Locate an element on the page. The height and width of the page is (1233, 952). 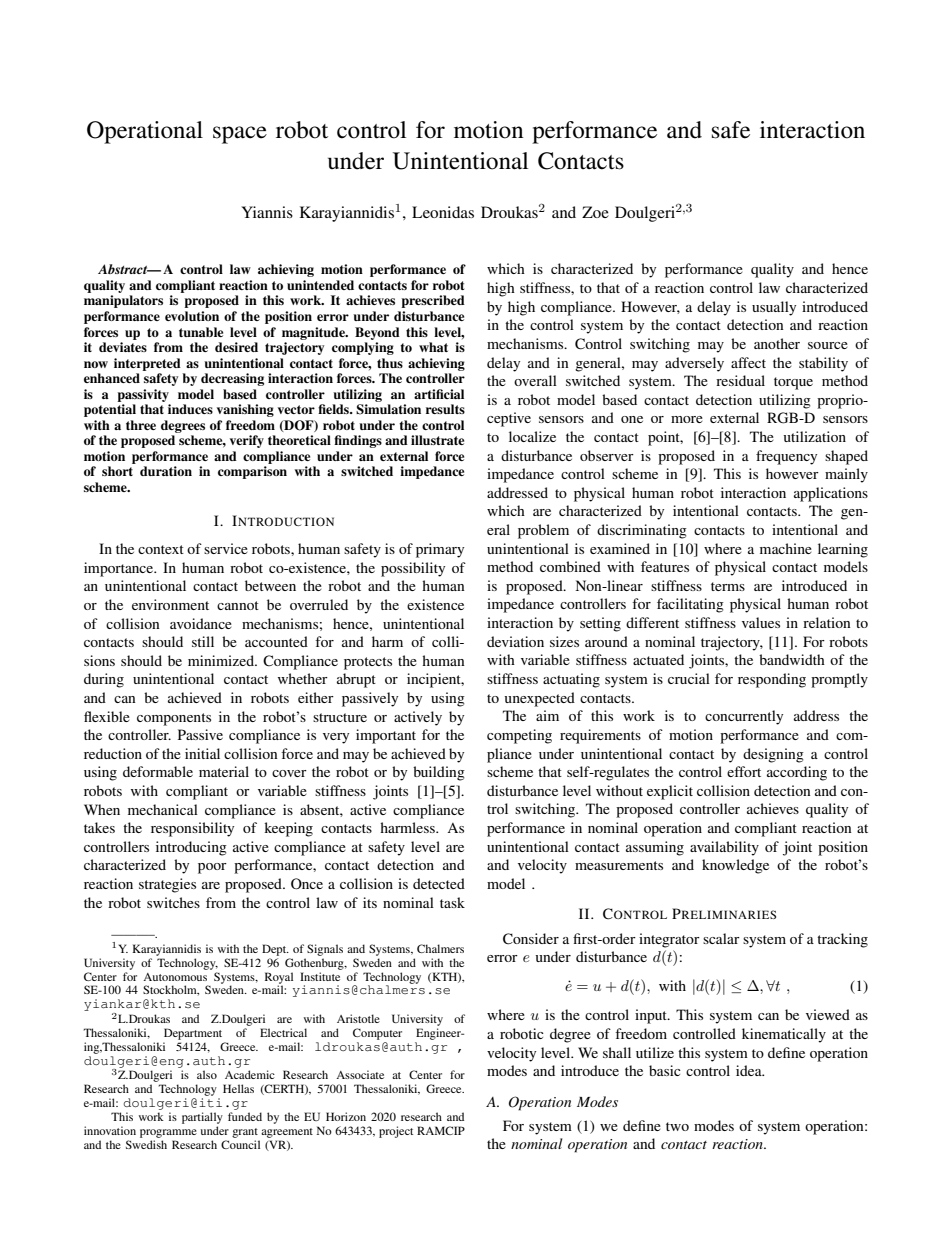
residual is located at coordinates (740, 380).
